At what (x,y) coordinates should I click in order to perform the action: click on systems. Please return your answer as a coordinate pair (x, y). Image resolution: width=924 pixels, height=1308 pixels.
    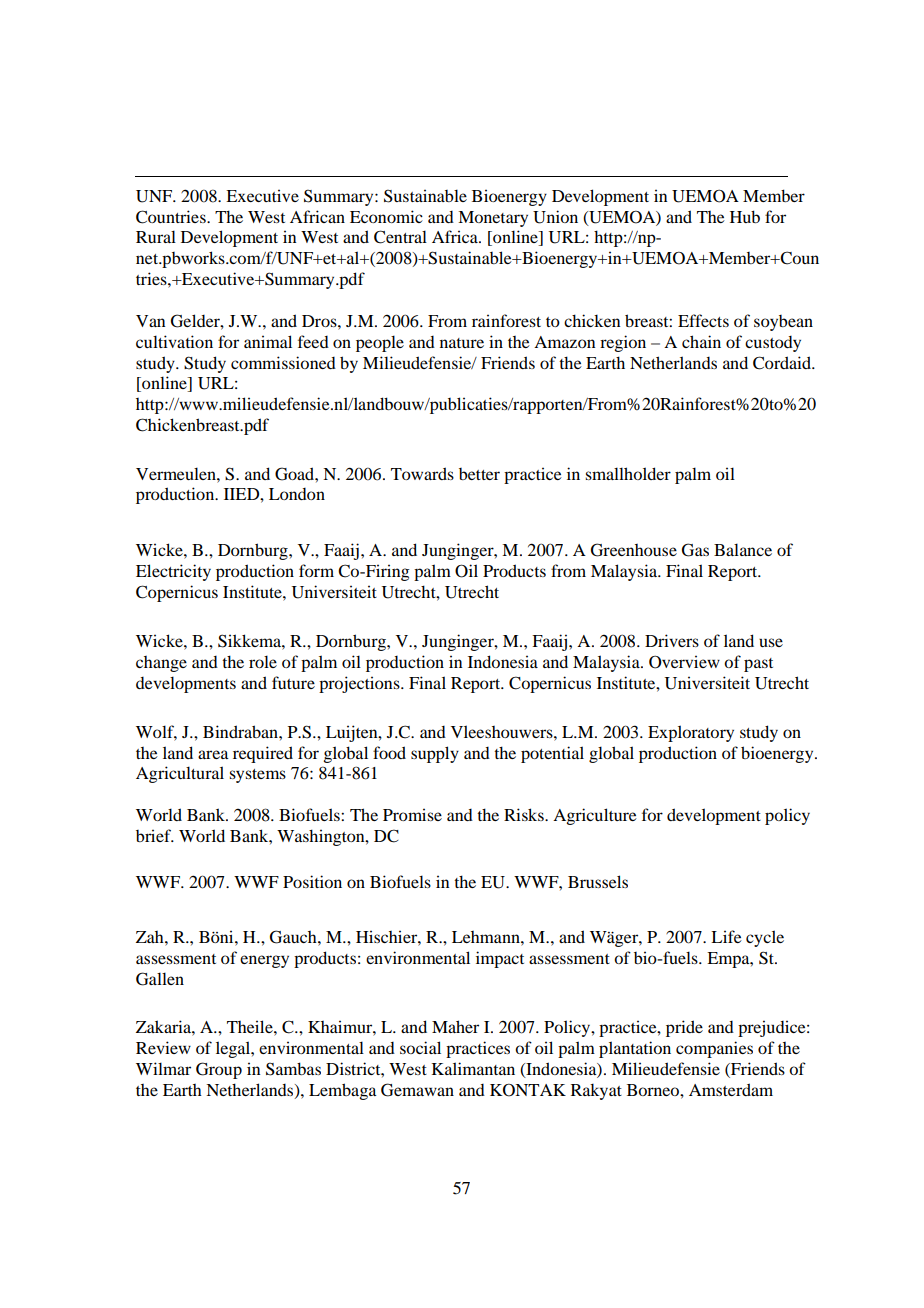
    Looking at the image, I should click on (257, 776).
